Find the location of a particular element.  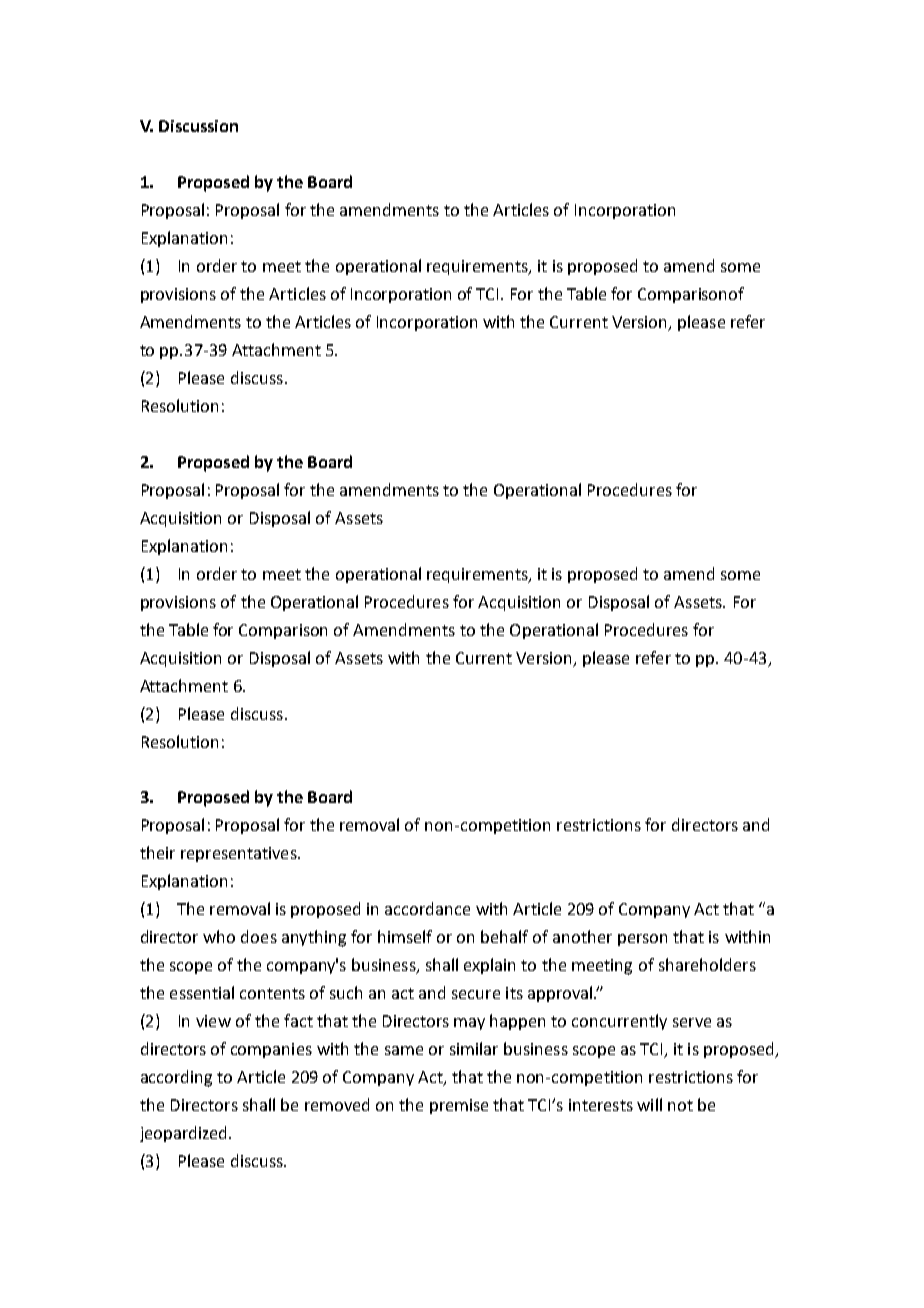

serve is located at coordinates (692, 1022).
